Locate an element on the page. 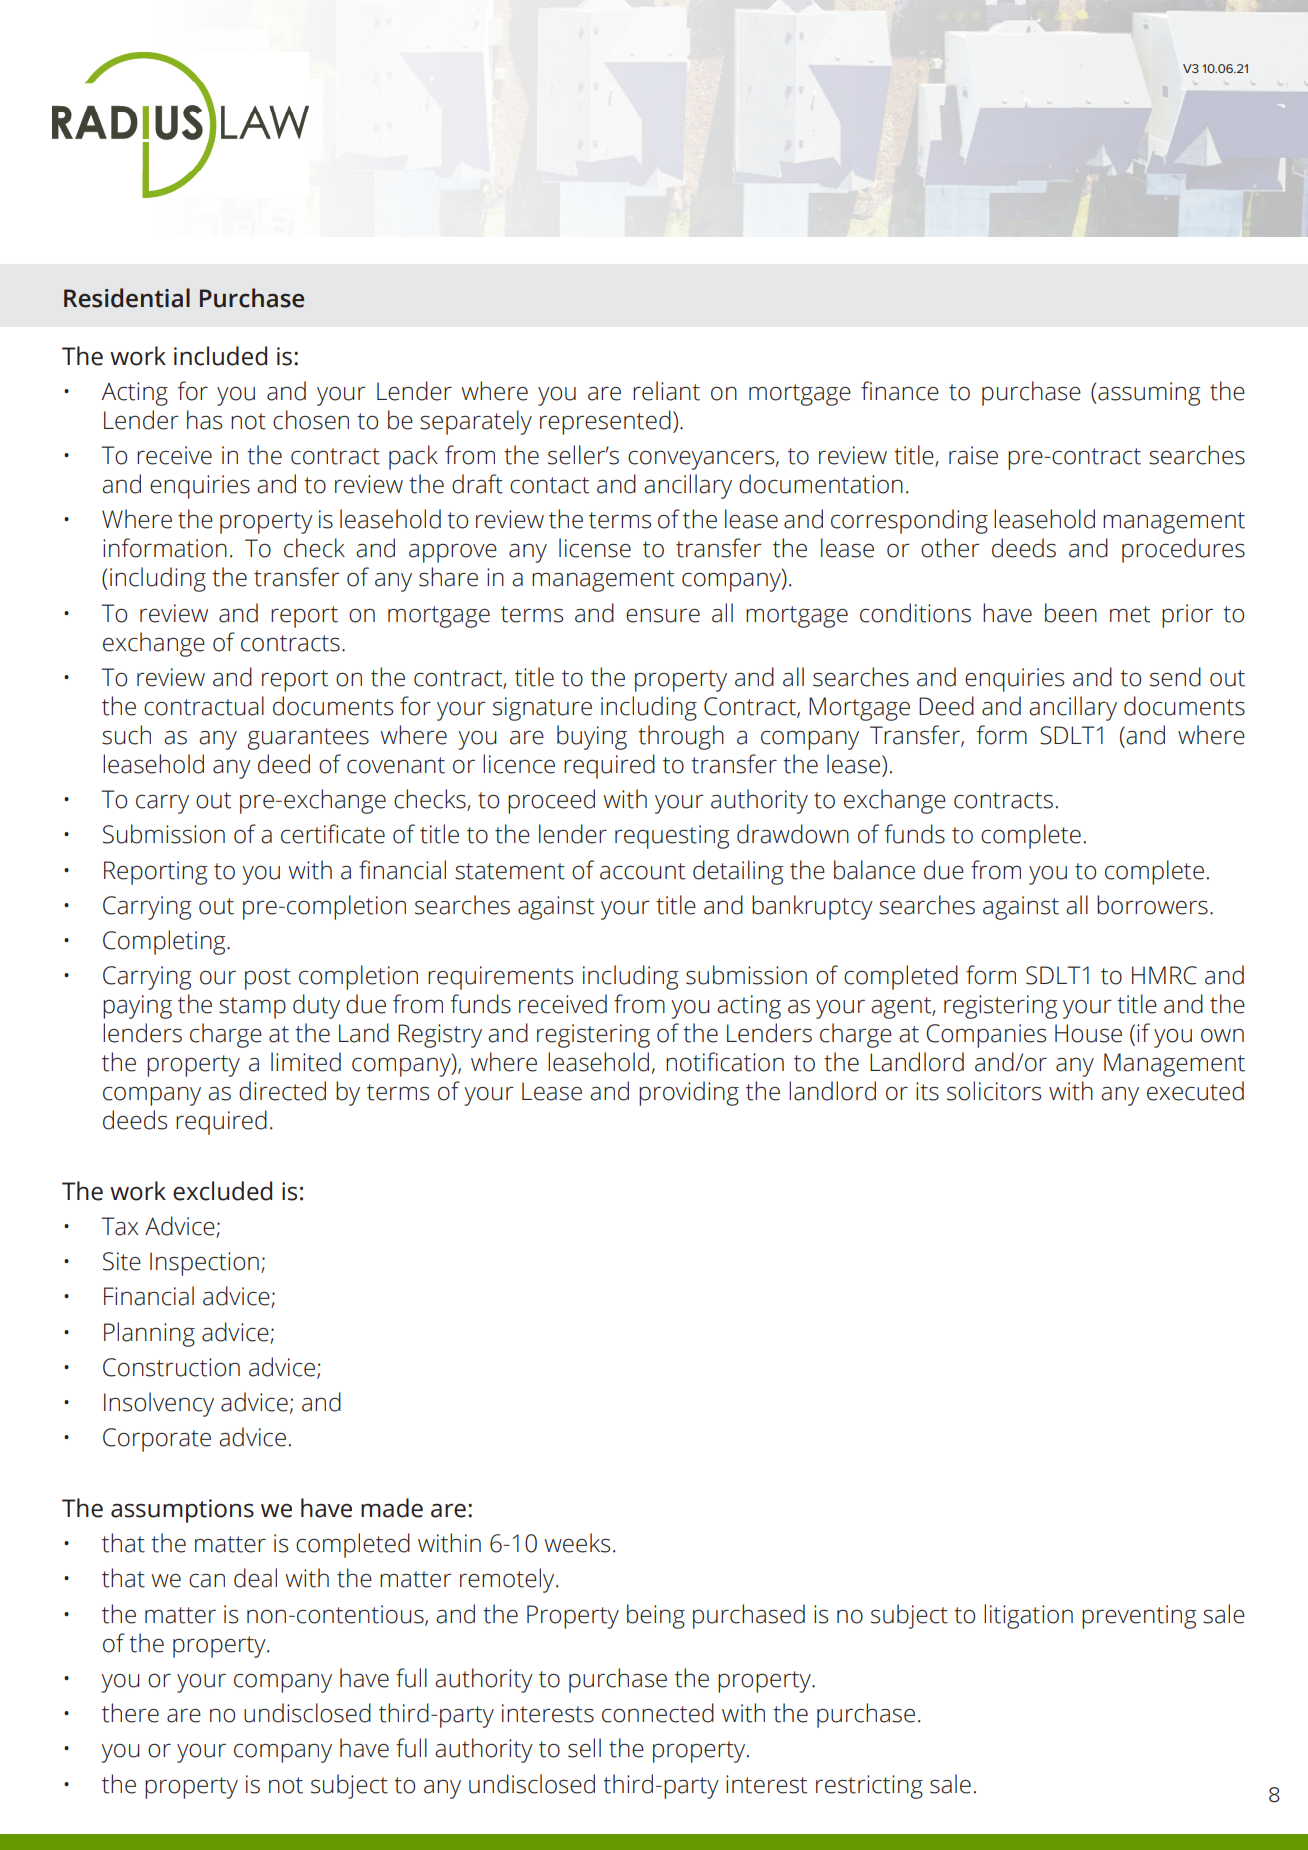 This page has height=1850, width=1308. notification is located at coordinates (725, 1062).
